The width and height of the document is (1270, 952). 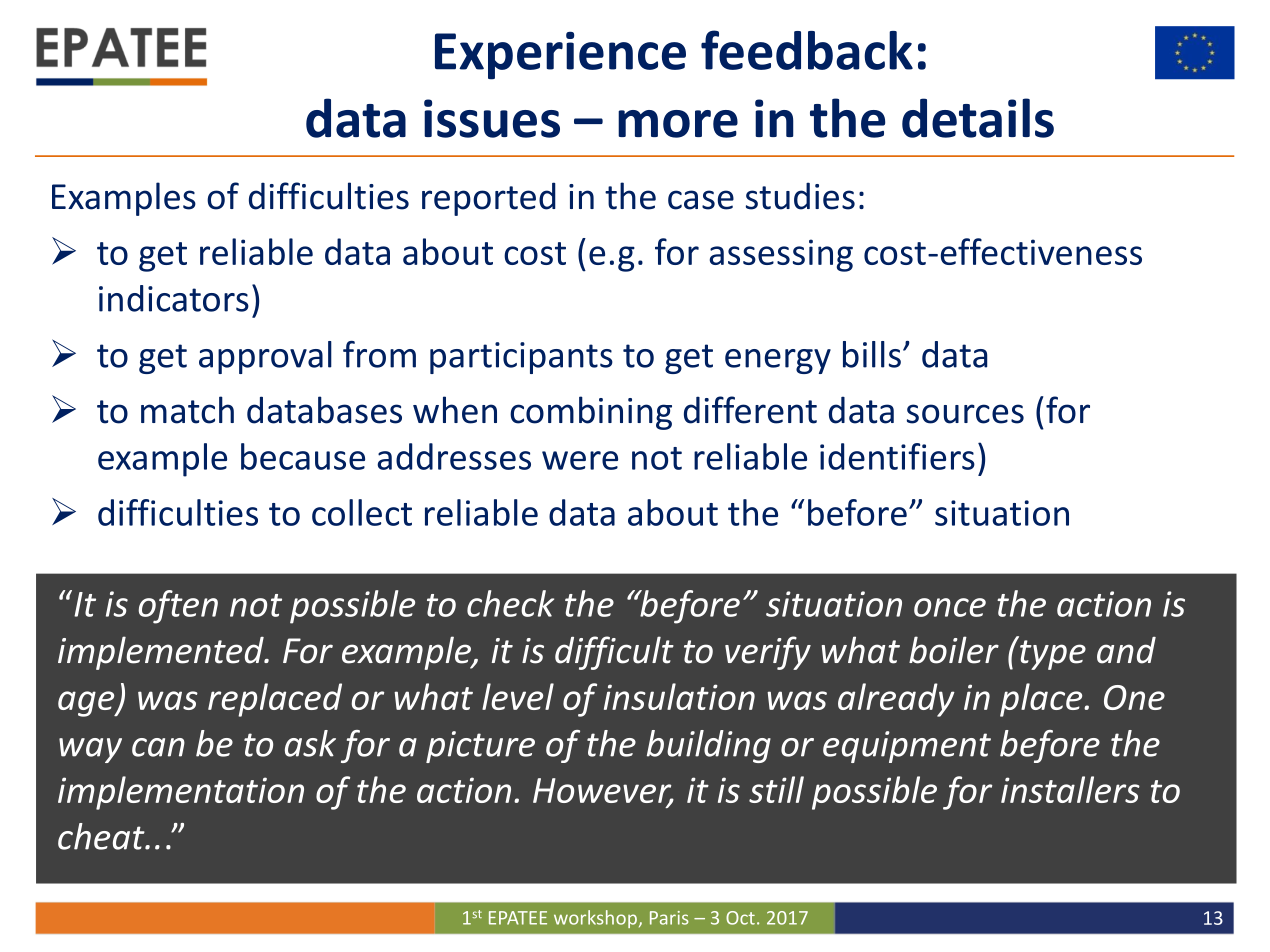 What do you see at coordinates (1053, 655) in the document?
I see `type` at bounding box center [1053, 655].
